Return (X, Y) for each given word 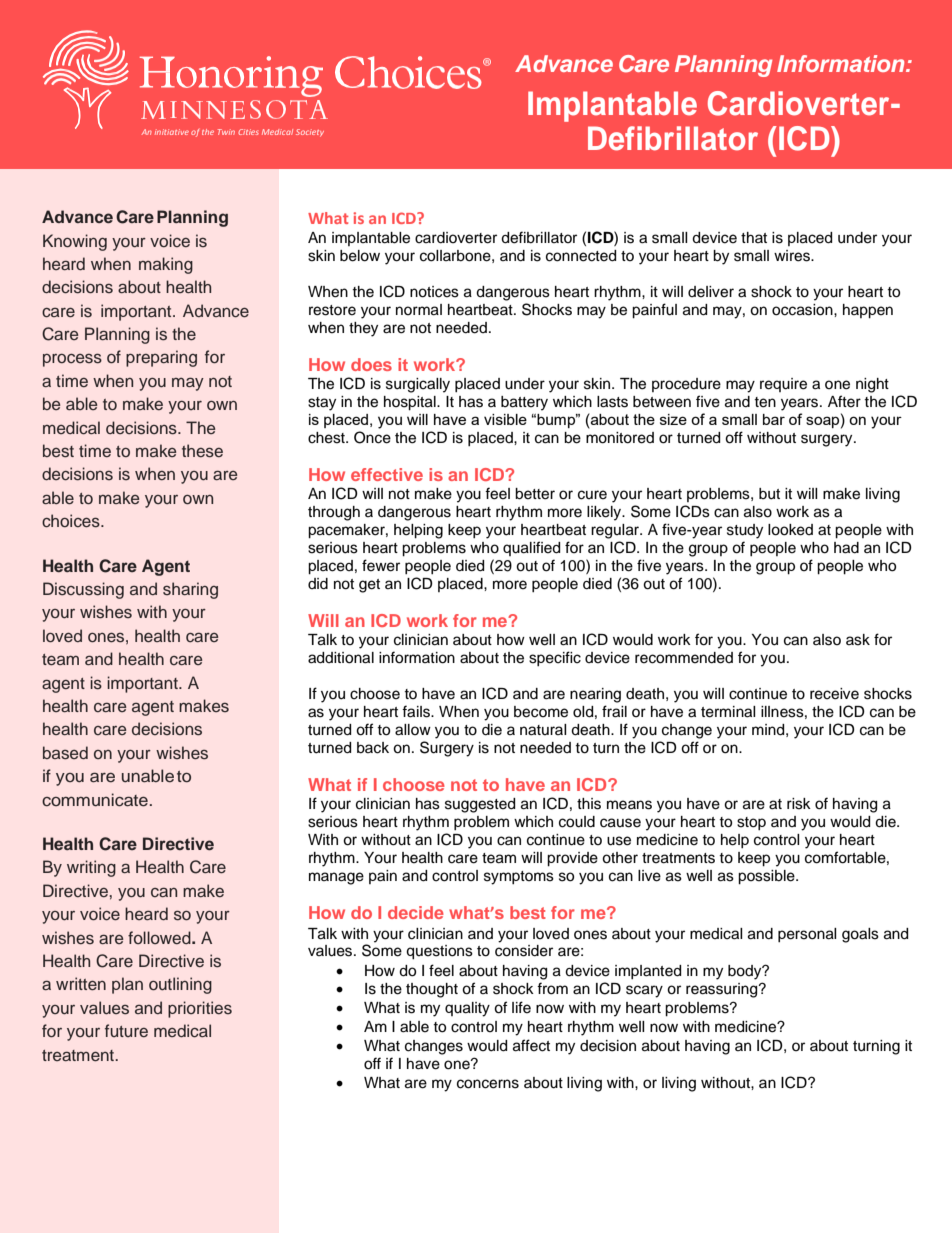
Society (310, 133)
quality (467, 1009)
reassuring (723, 990)
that (754, 237)
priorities (200, 1009)
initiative (172, 132)
